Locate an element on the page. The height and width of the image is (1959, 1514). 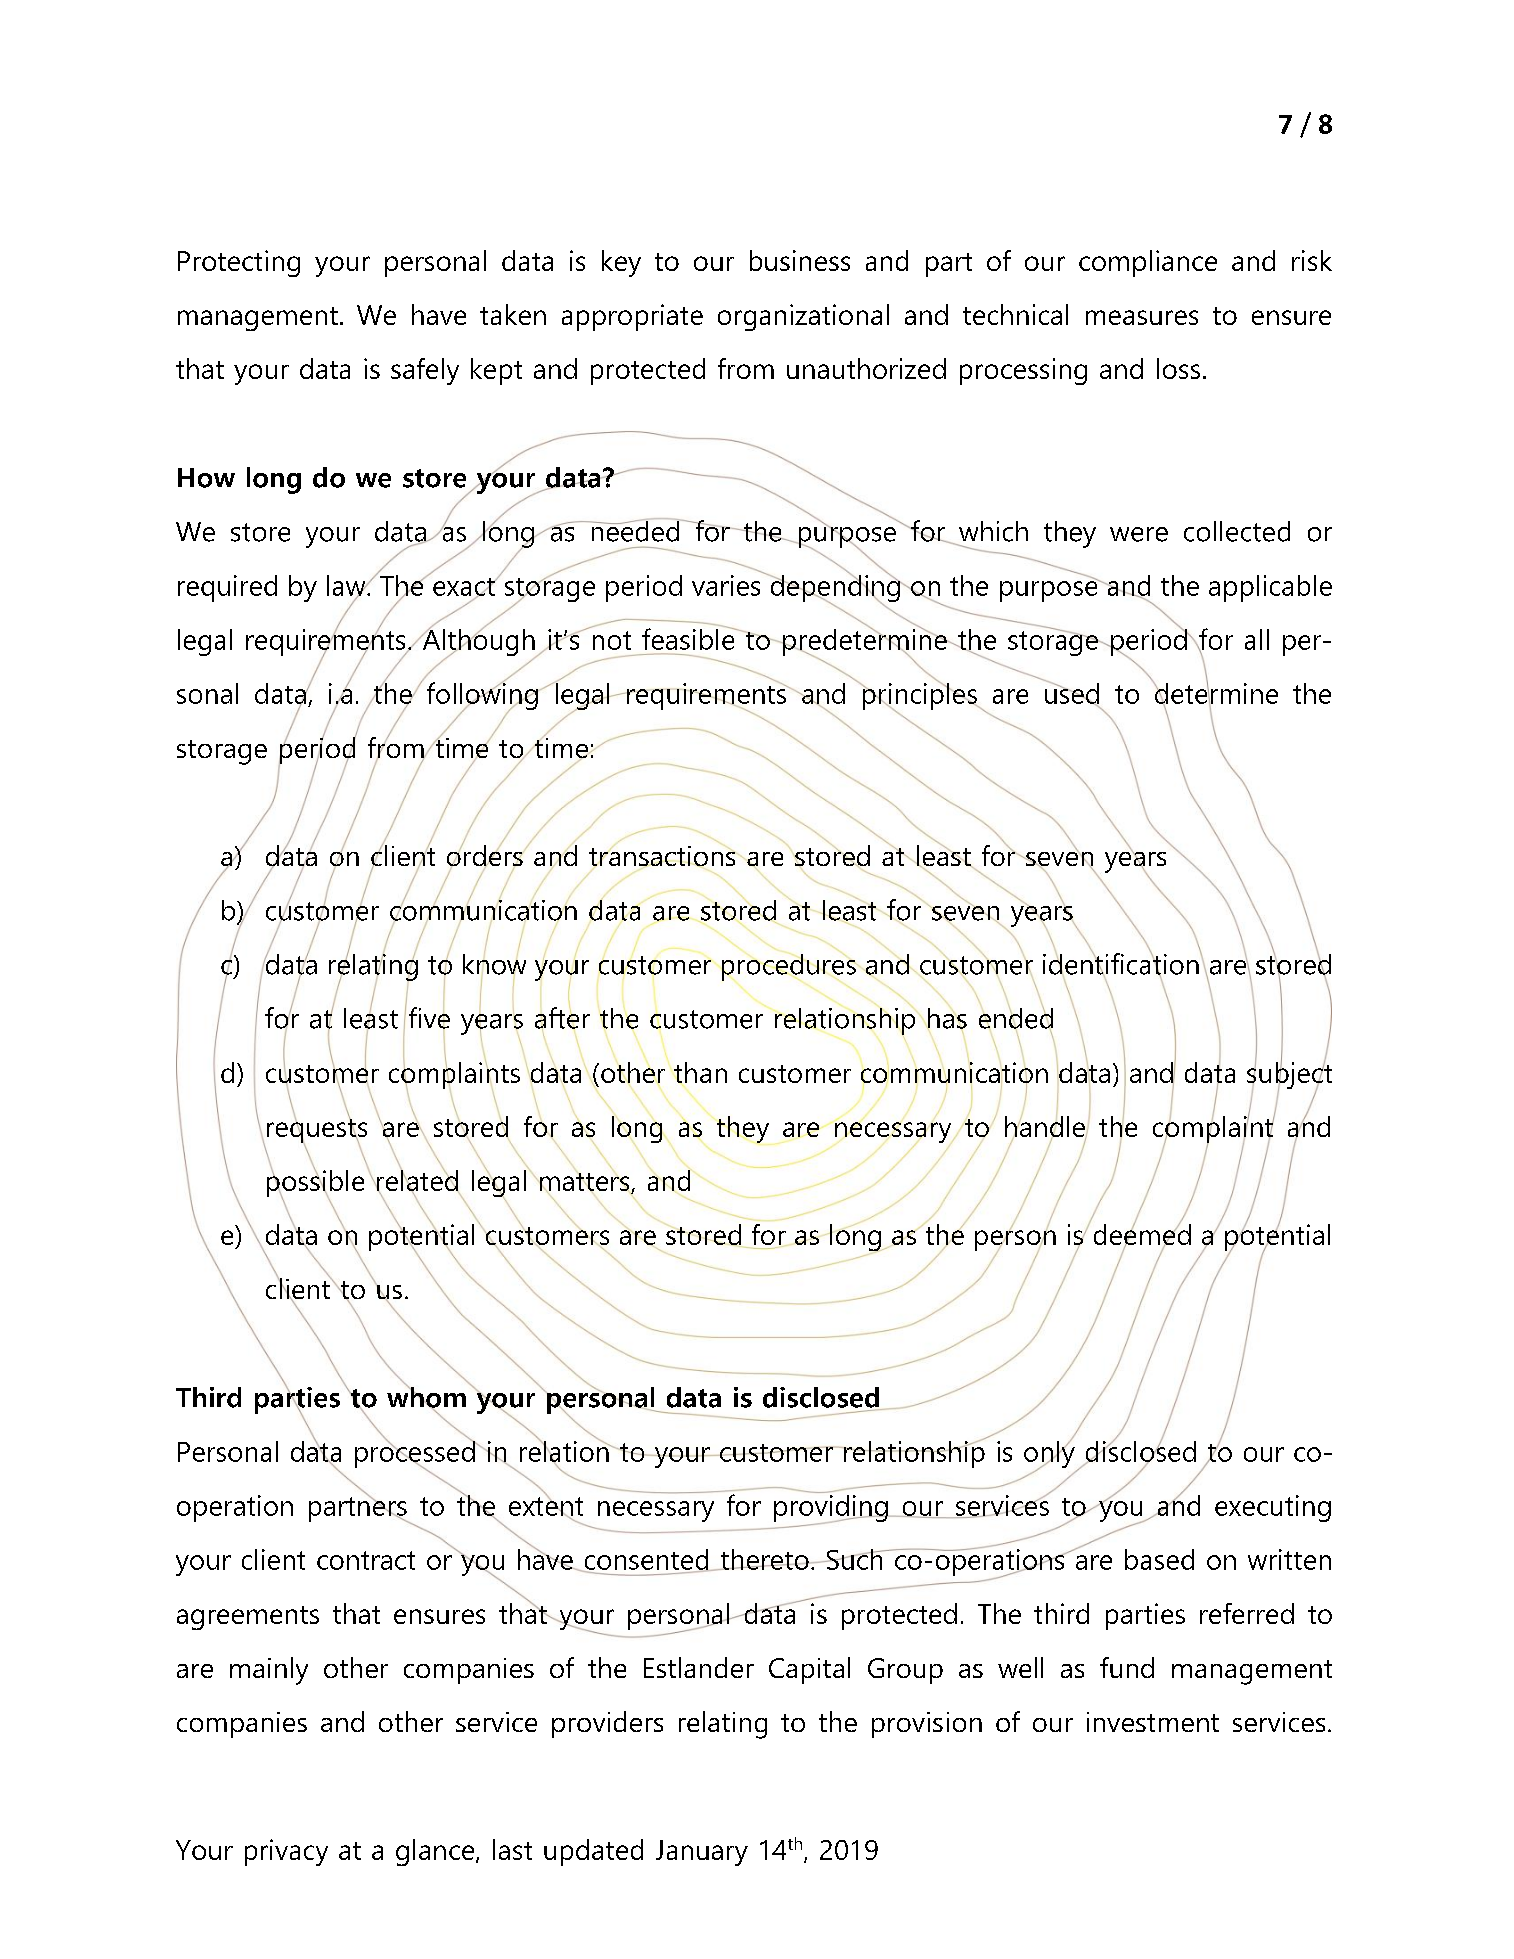
organizational is located at coordinates (803, 317).
